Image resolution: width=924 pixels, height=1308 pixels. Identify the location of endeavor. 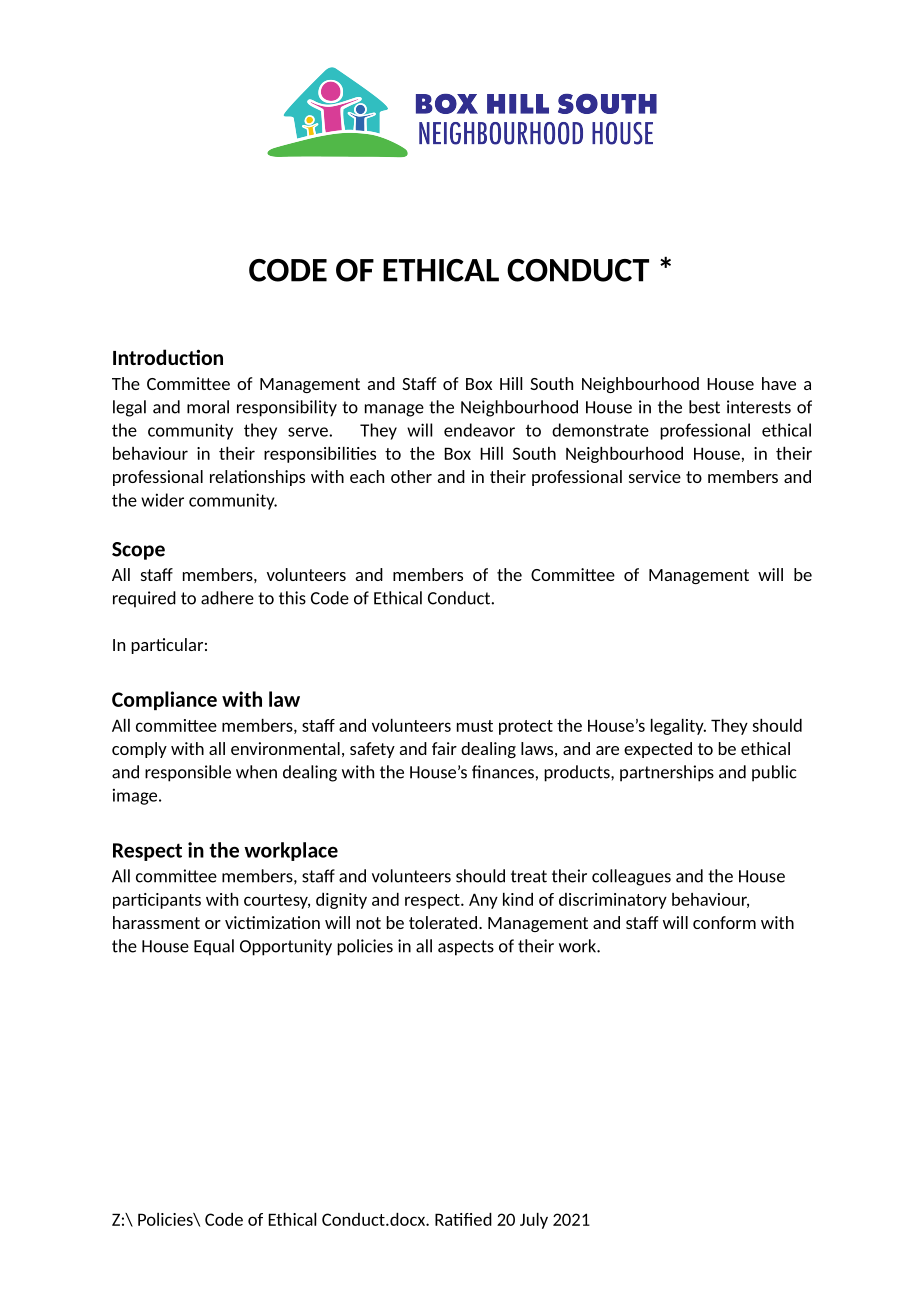
(479, 430).
